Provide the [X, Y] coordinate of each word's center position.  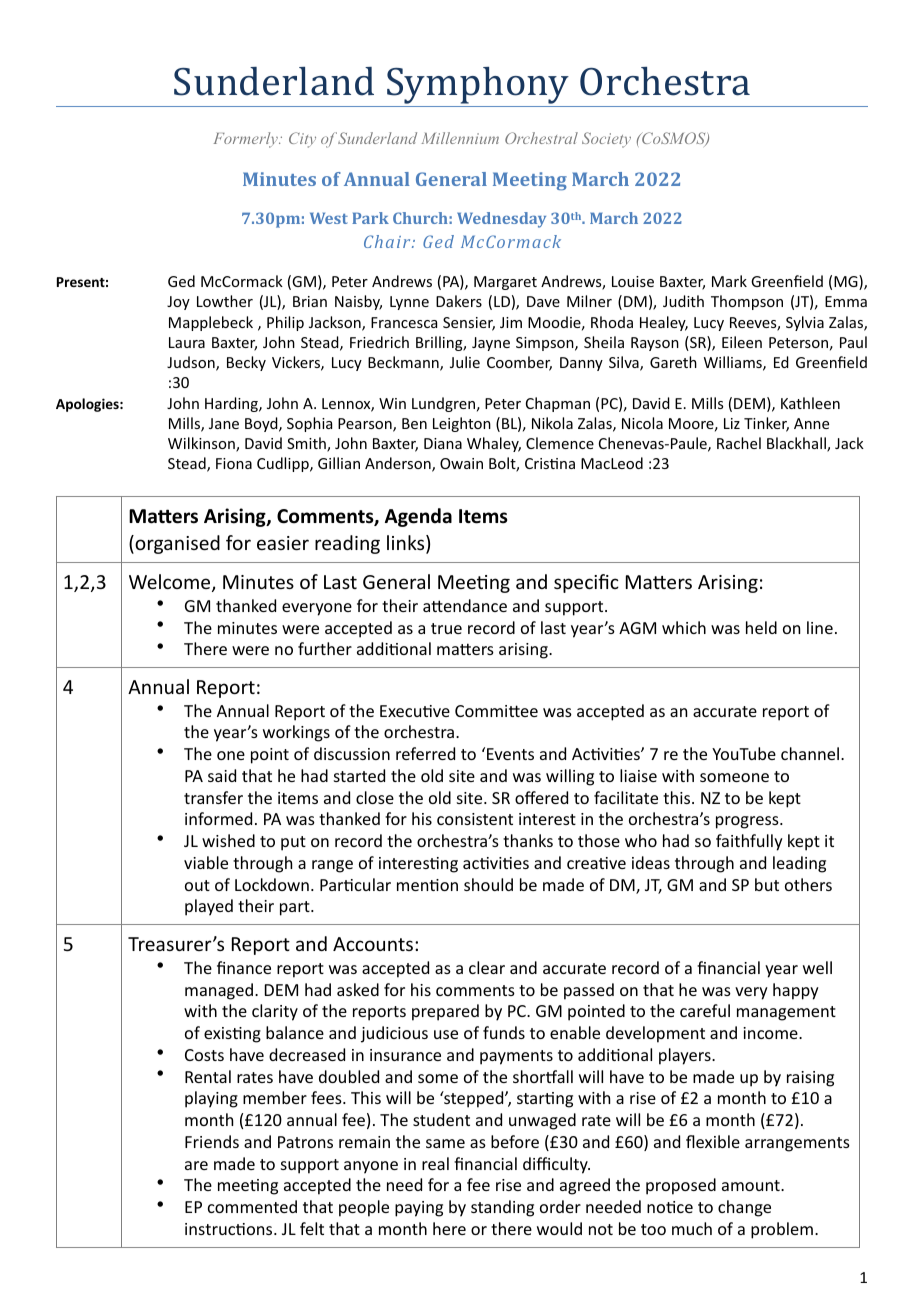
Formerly [246, 140]
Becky [246, 363]
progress [748, 822]
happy [796, 991]
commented [252, 1206]
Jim [511, 322]
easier [283, 543]
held [761, 627]
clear [487, 967]
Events [510, 754]
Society [606, 140]
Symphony [478, 85]
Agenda [418, 517]
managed [219, 991]
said [222, 775]
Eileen [742, 342]
